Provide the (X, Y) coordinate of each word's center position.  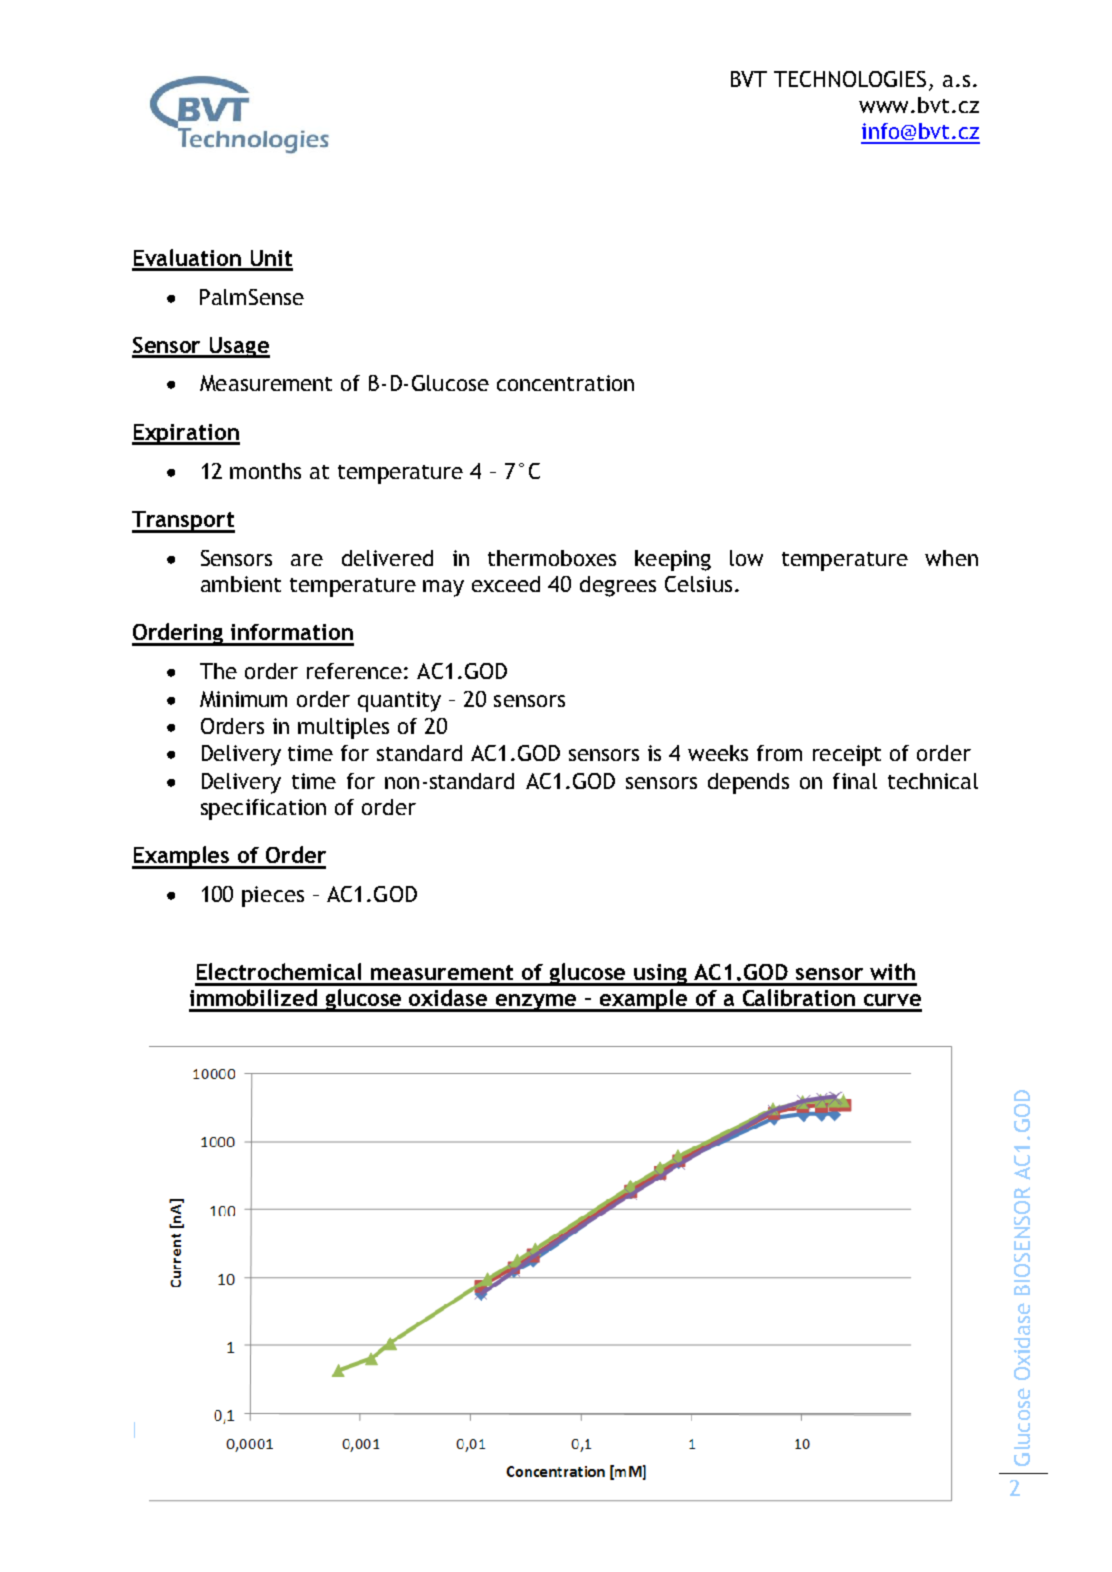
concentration (565, 383)
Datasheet (184, 1430)
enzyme (536, 1003)
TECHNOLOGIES (850, 79)
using (660, 975)
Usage (239, 347)
